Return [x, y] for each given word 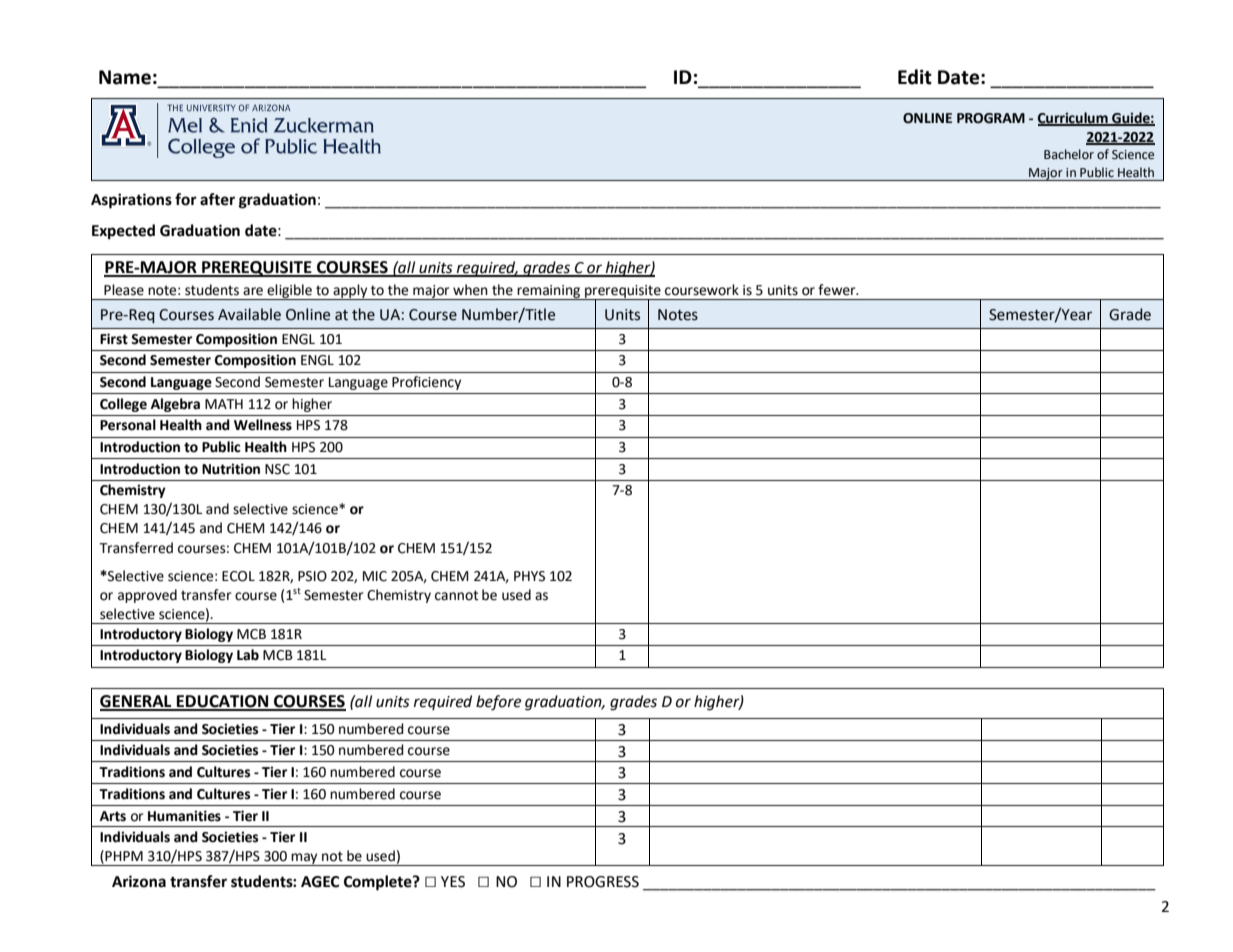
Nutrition [231, 469]
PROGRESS [603, 882]
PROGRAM [991, 118]
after [217, 199]
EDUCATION [223, 702]
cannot [456, 595]
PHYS [529, 576]
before [498, 703]
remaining [549, 292]
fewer [838, 290]
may [304, 859]
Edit [915, 77]
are [253, 291]
